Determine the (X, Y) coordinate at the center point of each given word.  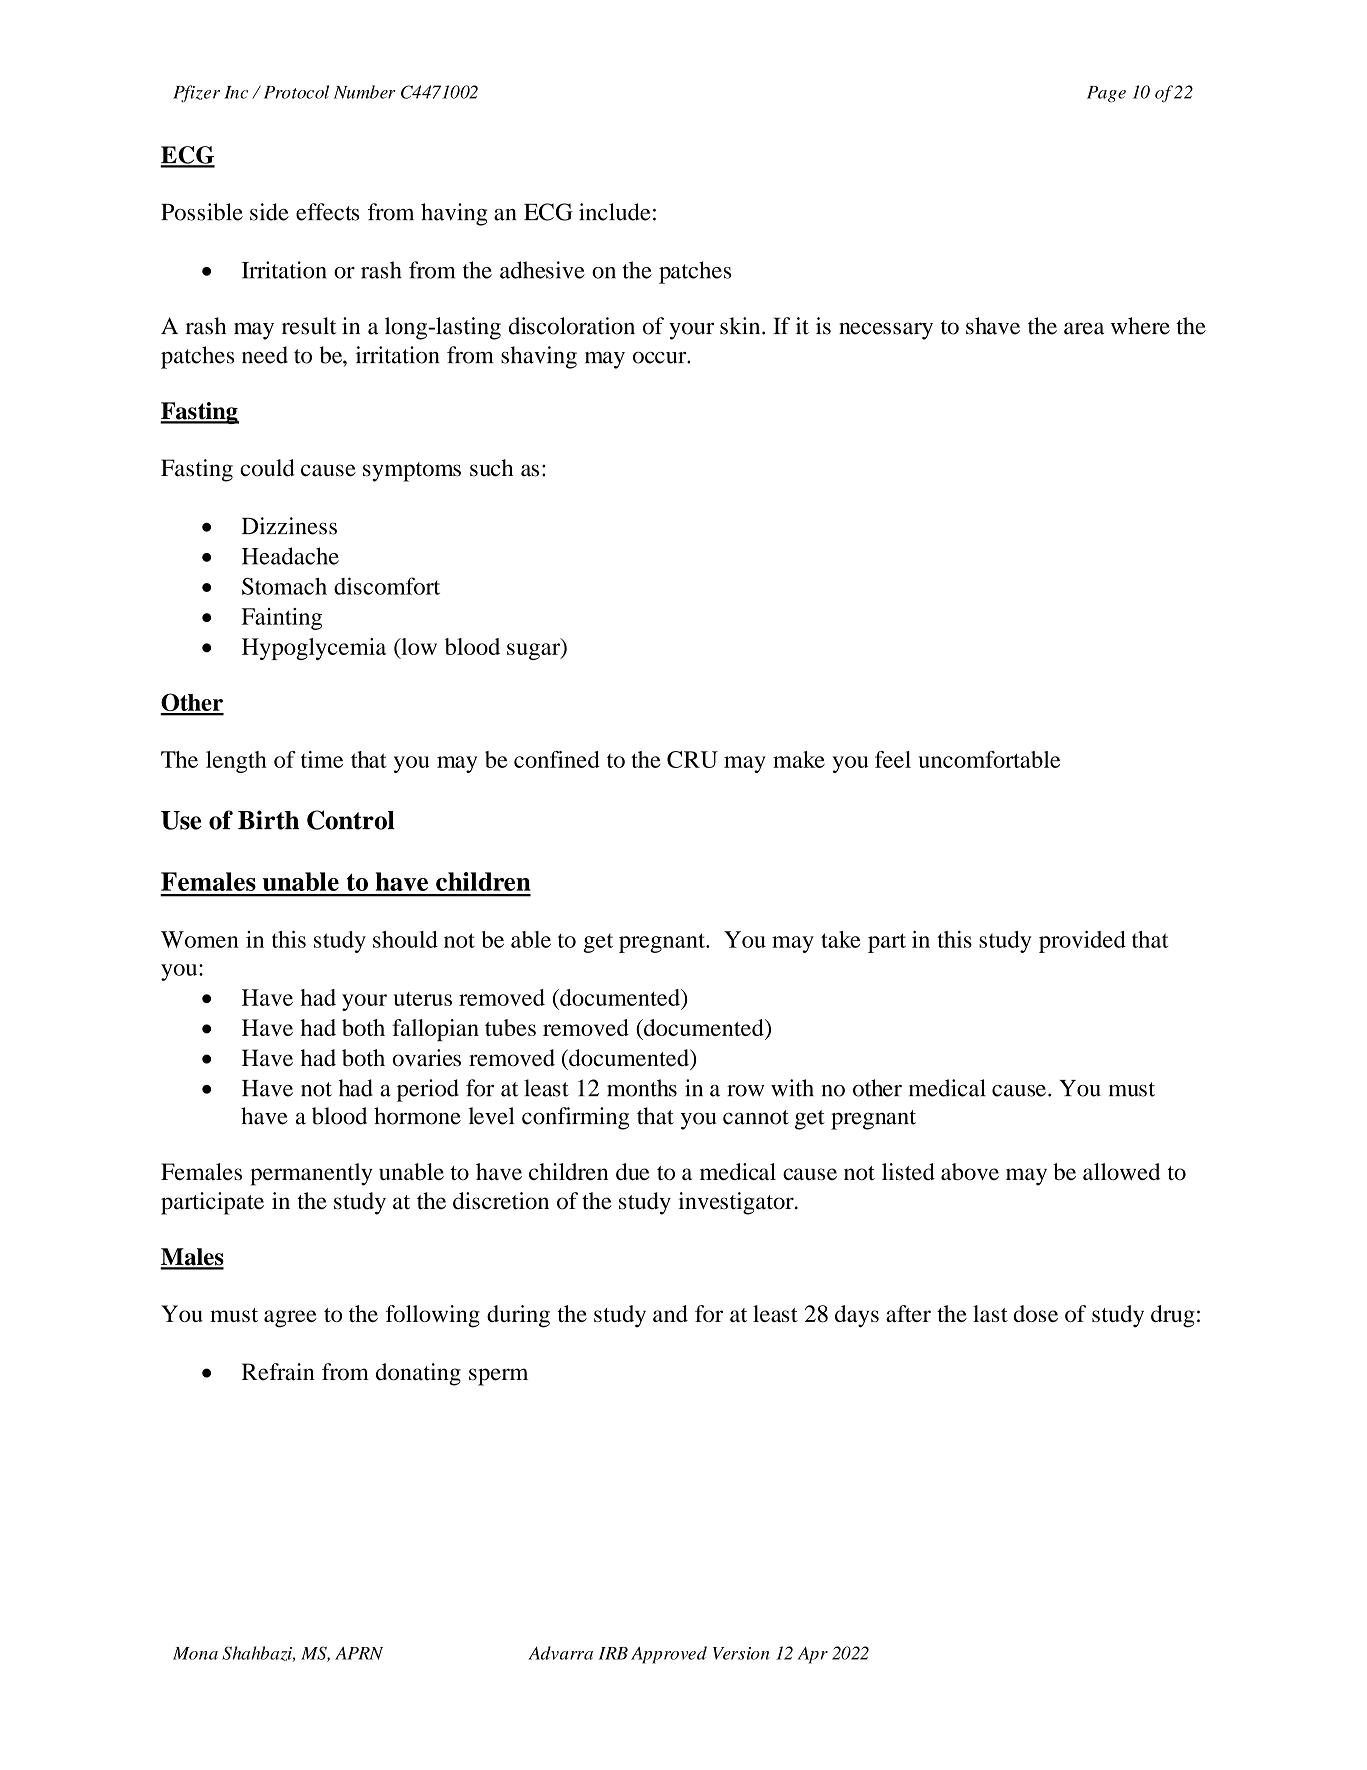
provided (1082, 942)
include (614, 212)
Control (351, 820)
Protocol (296, 92)
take (840, 939)
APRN (359, 1653)
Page (1106, 94)
